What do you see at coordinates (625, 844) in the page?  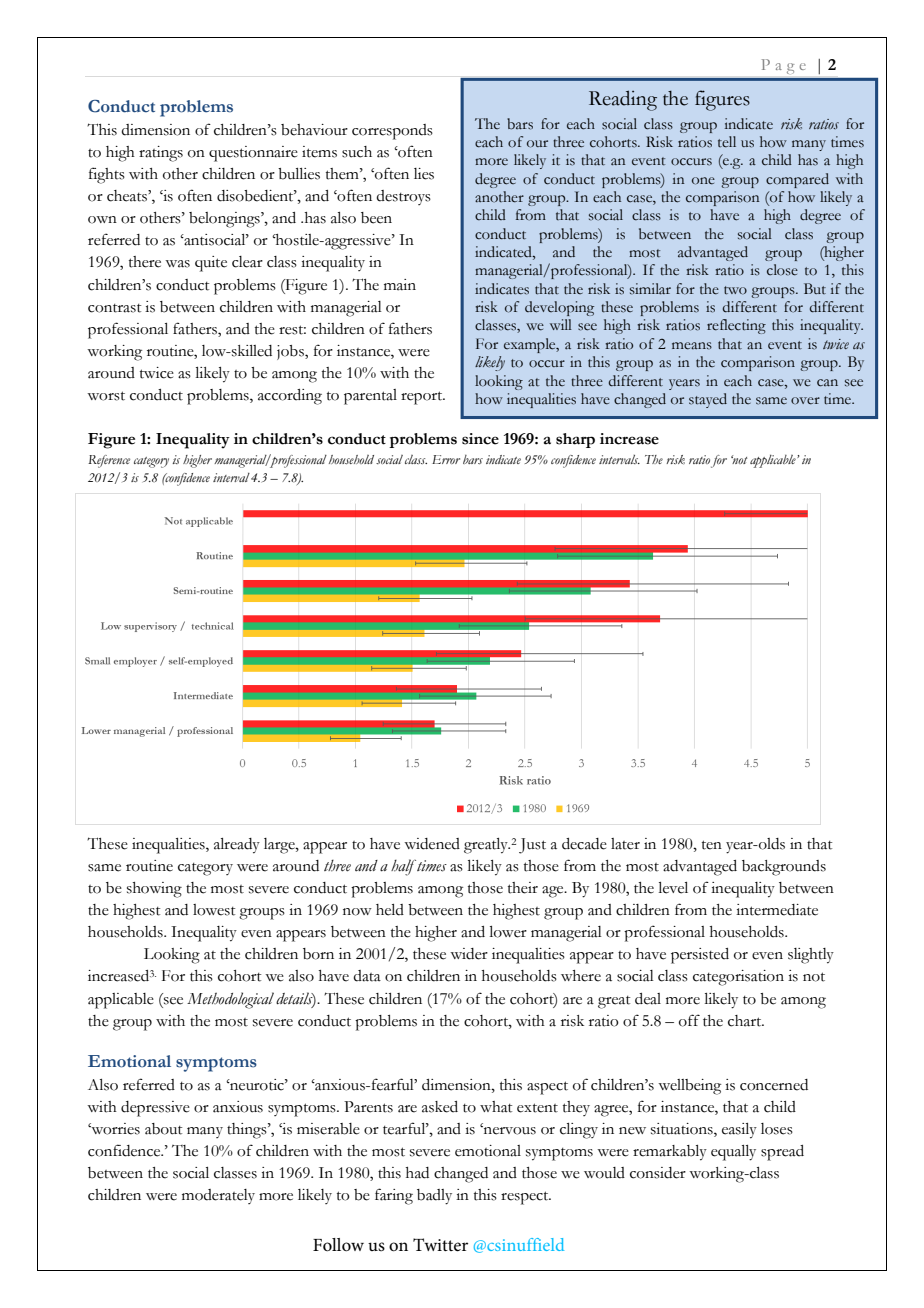 I see `later` at bounding box center [625, 844].
